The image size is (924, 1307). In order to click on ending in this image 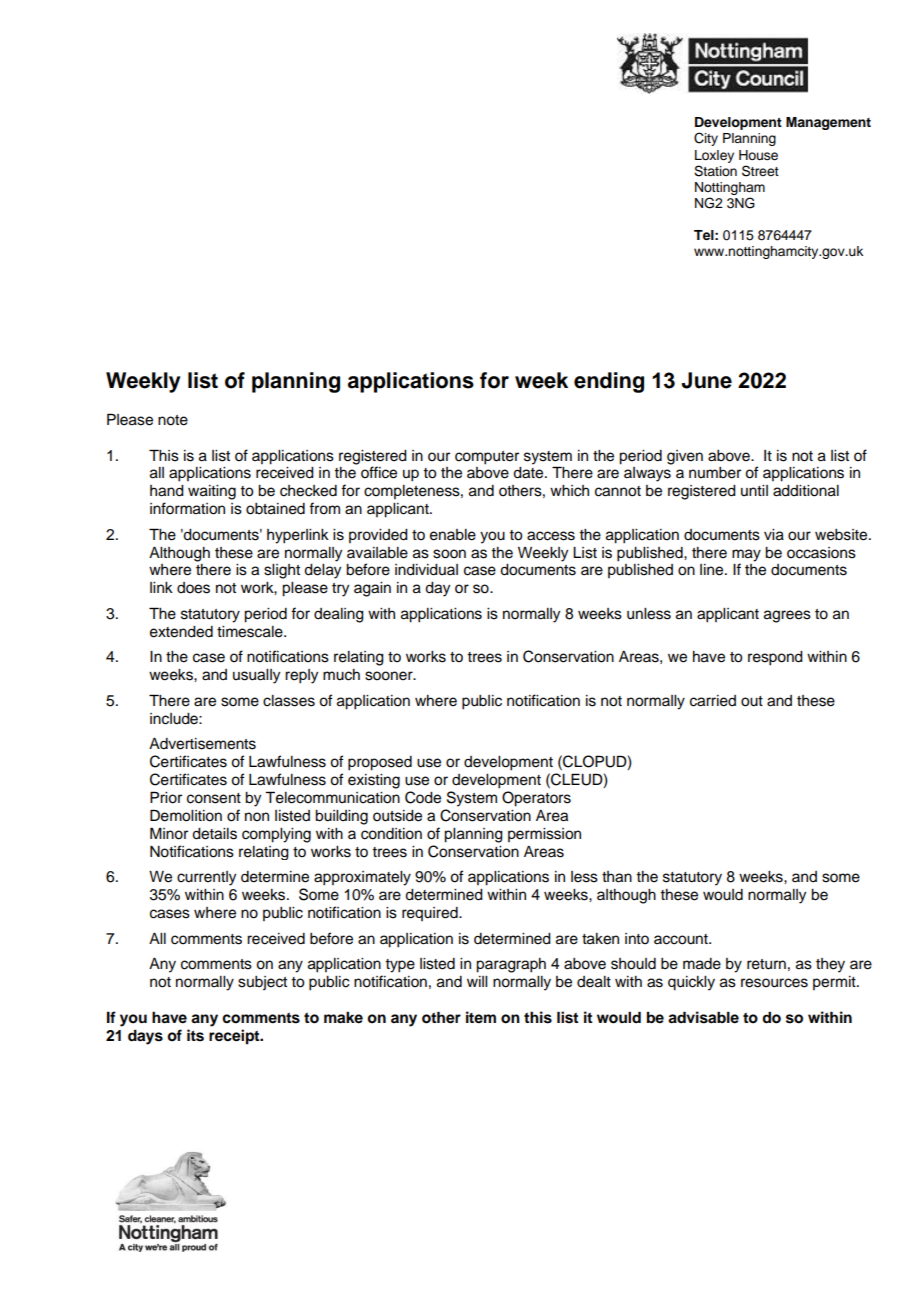, I will do `click(609, 382)`.
